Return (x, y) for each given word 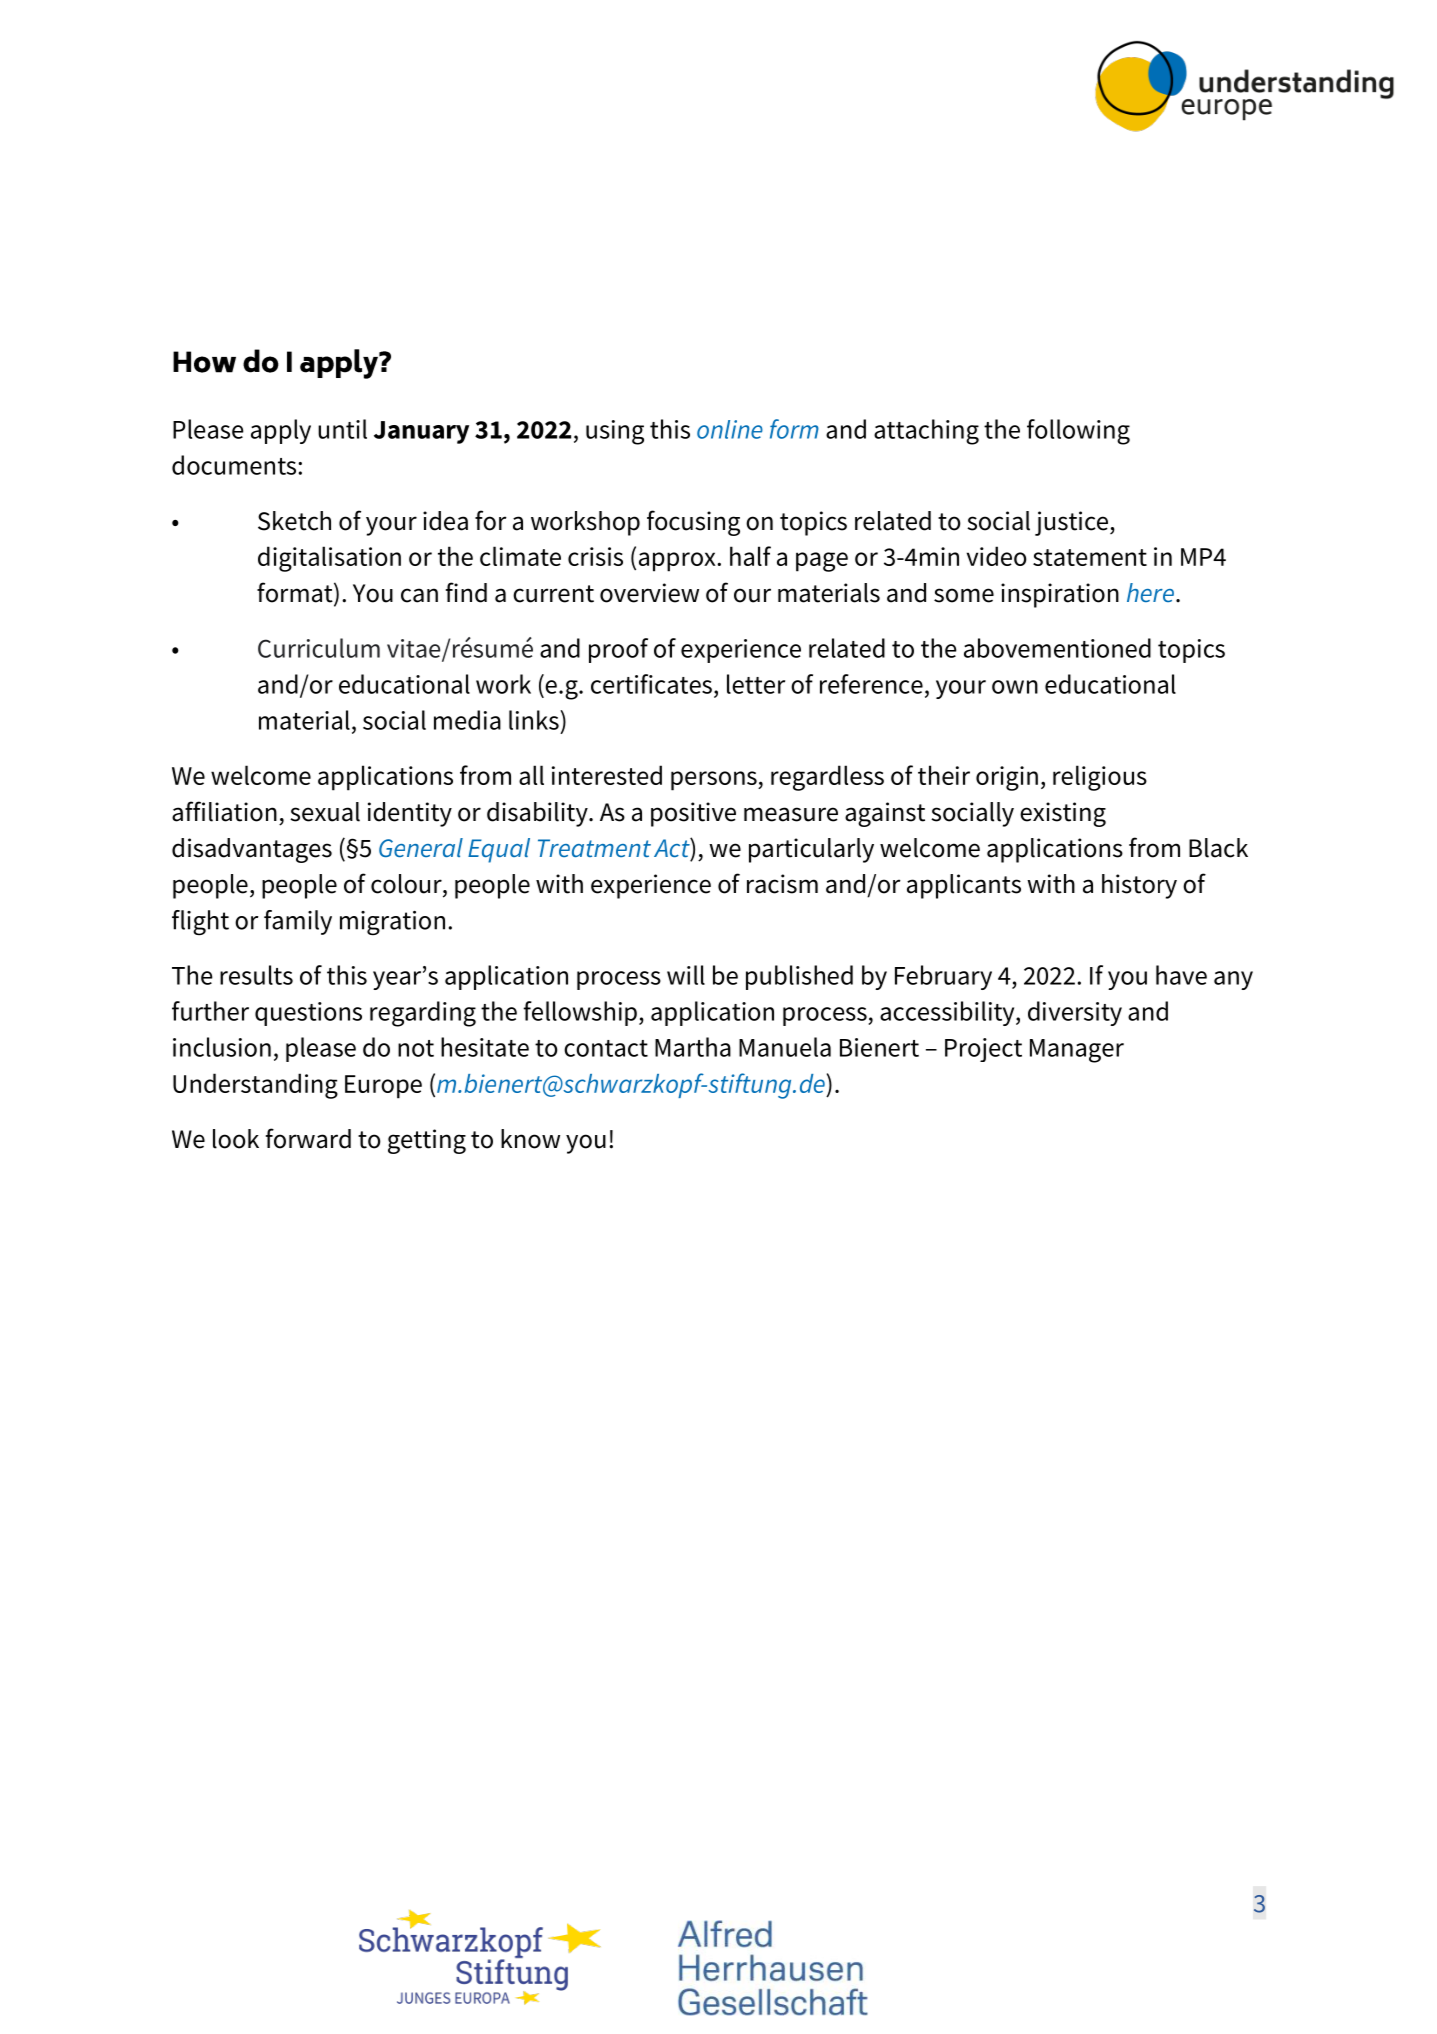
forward (308, 1138)
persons (715, 781)
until (342, 429)
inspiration (1060, 595)
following (1078, 432)
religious (1100, 778)
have (1181, 975)
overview (649, 593)
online (730, 429)
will (686, 975)
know (530, 1139)
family (298, 922)
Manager (1077, 1051)
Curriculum (319, 648)
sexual (325, 812)
